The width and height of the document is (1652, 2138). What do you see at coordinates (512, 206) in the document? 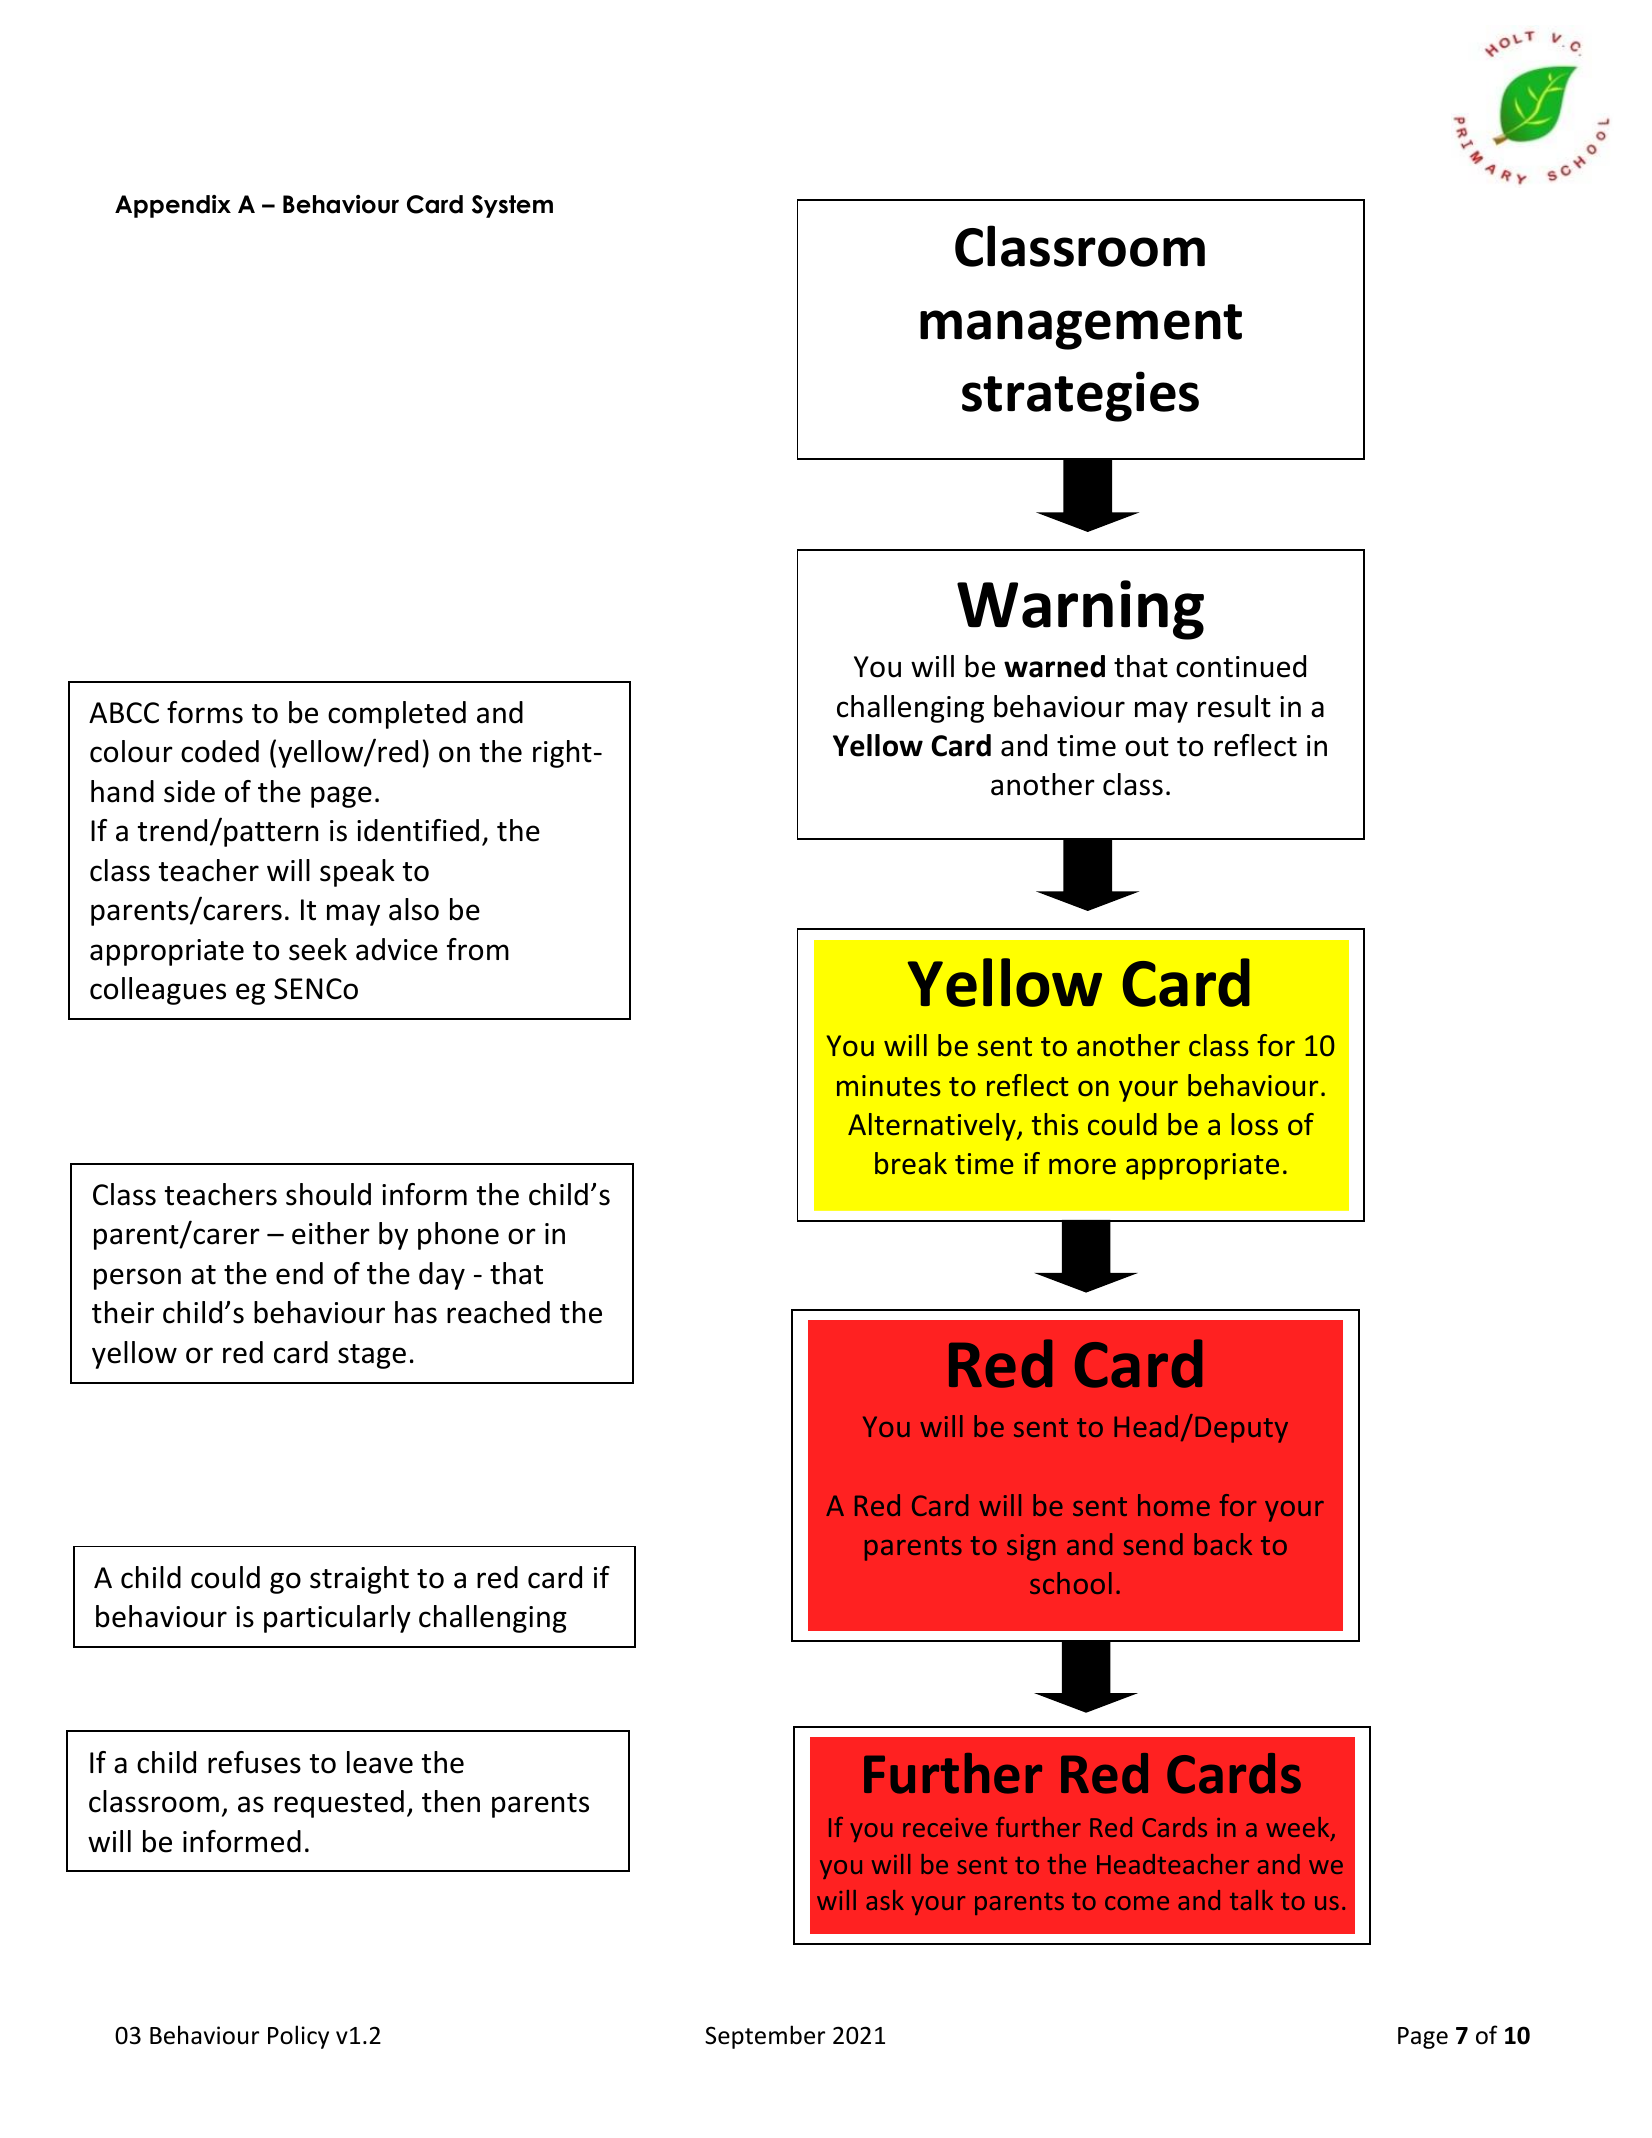
I see `System` at bounding box center [512, 206].
